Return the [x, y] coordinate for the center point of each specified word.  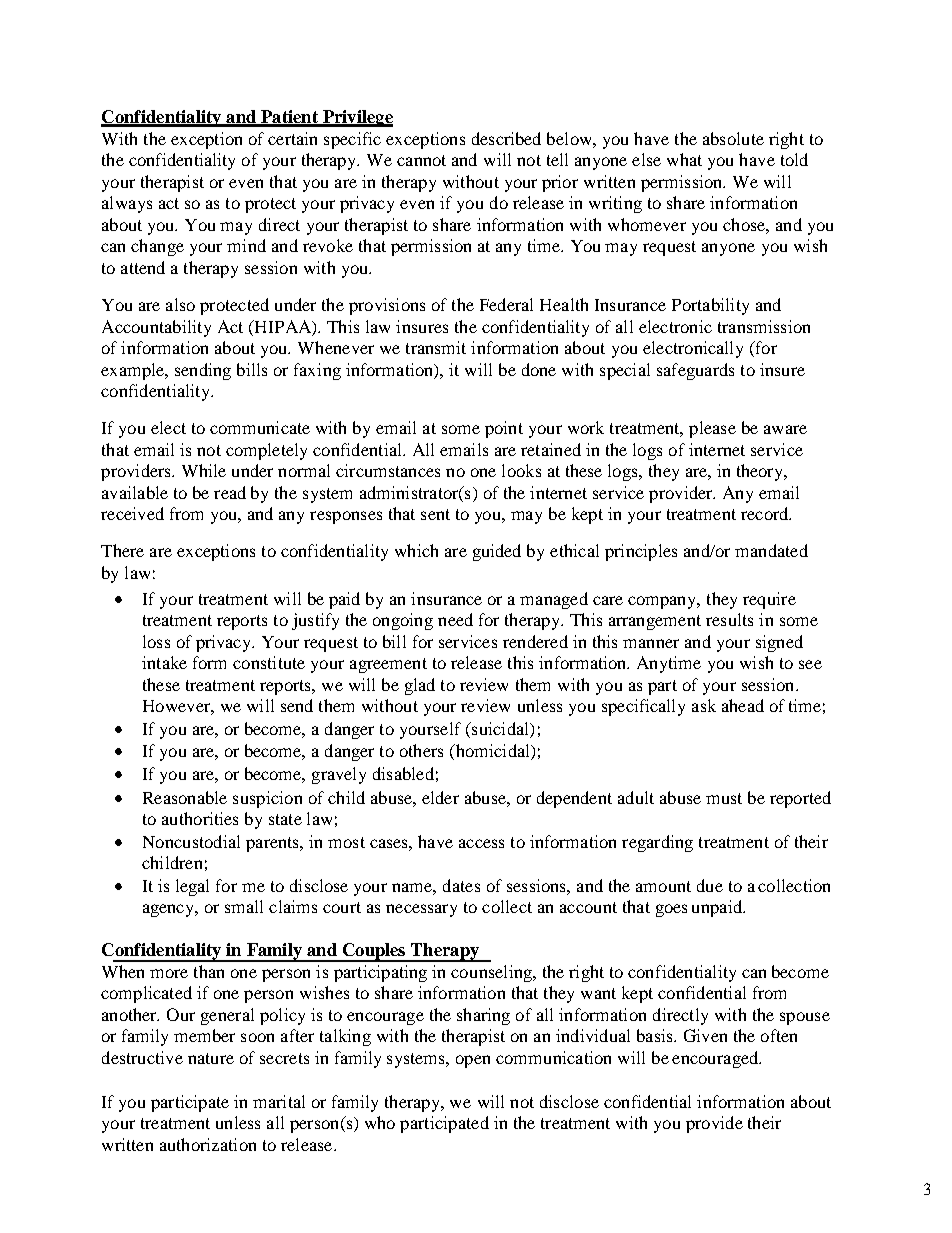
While [204, 470]
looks [521, 470]
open [473, 1061]
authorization [208, 1144]
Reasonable [185, 797]
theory [761, 472]
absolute [733, 138]
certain [292, 138]
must [724, 798]
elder [440, 797]
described [506, 138]
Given [705, 1035]
